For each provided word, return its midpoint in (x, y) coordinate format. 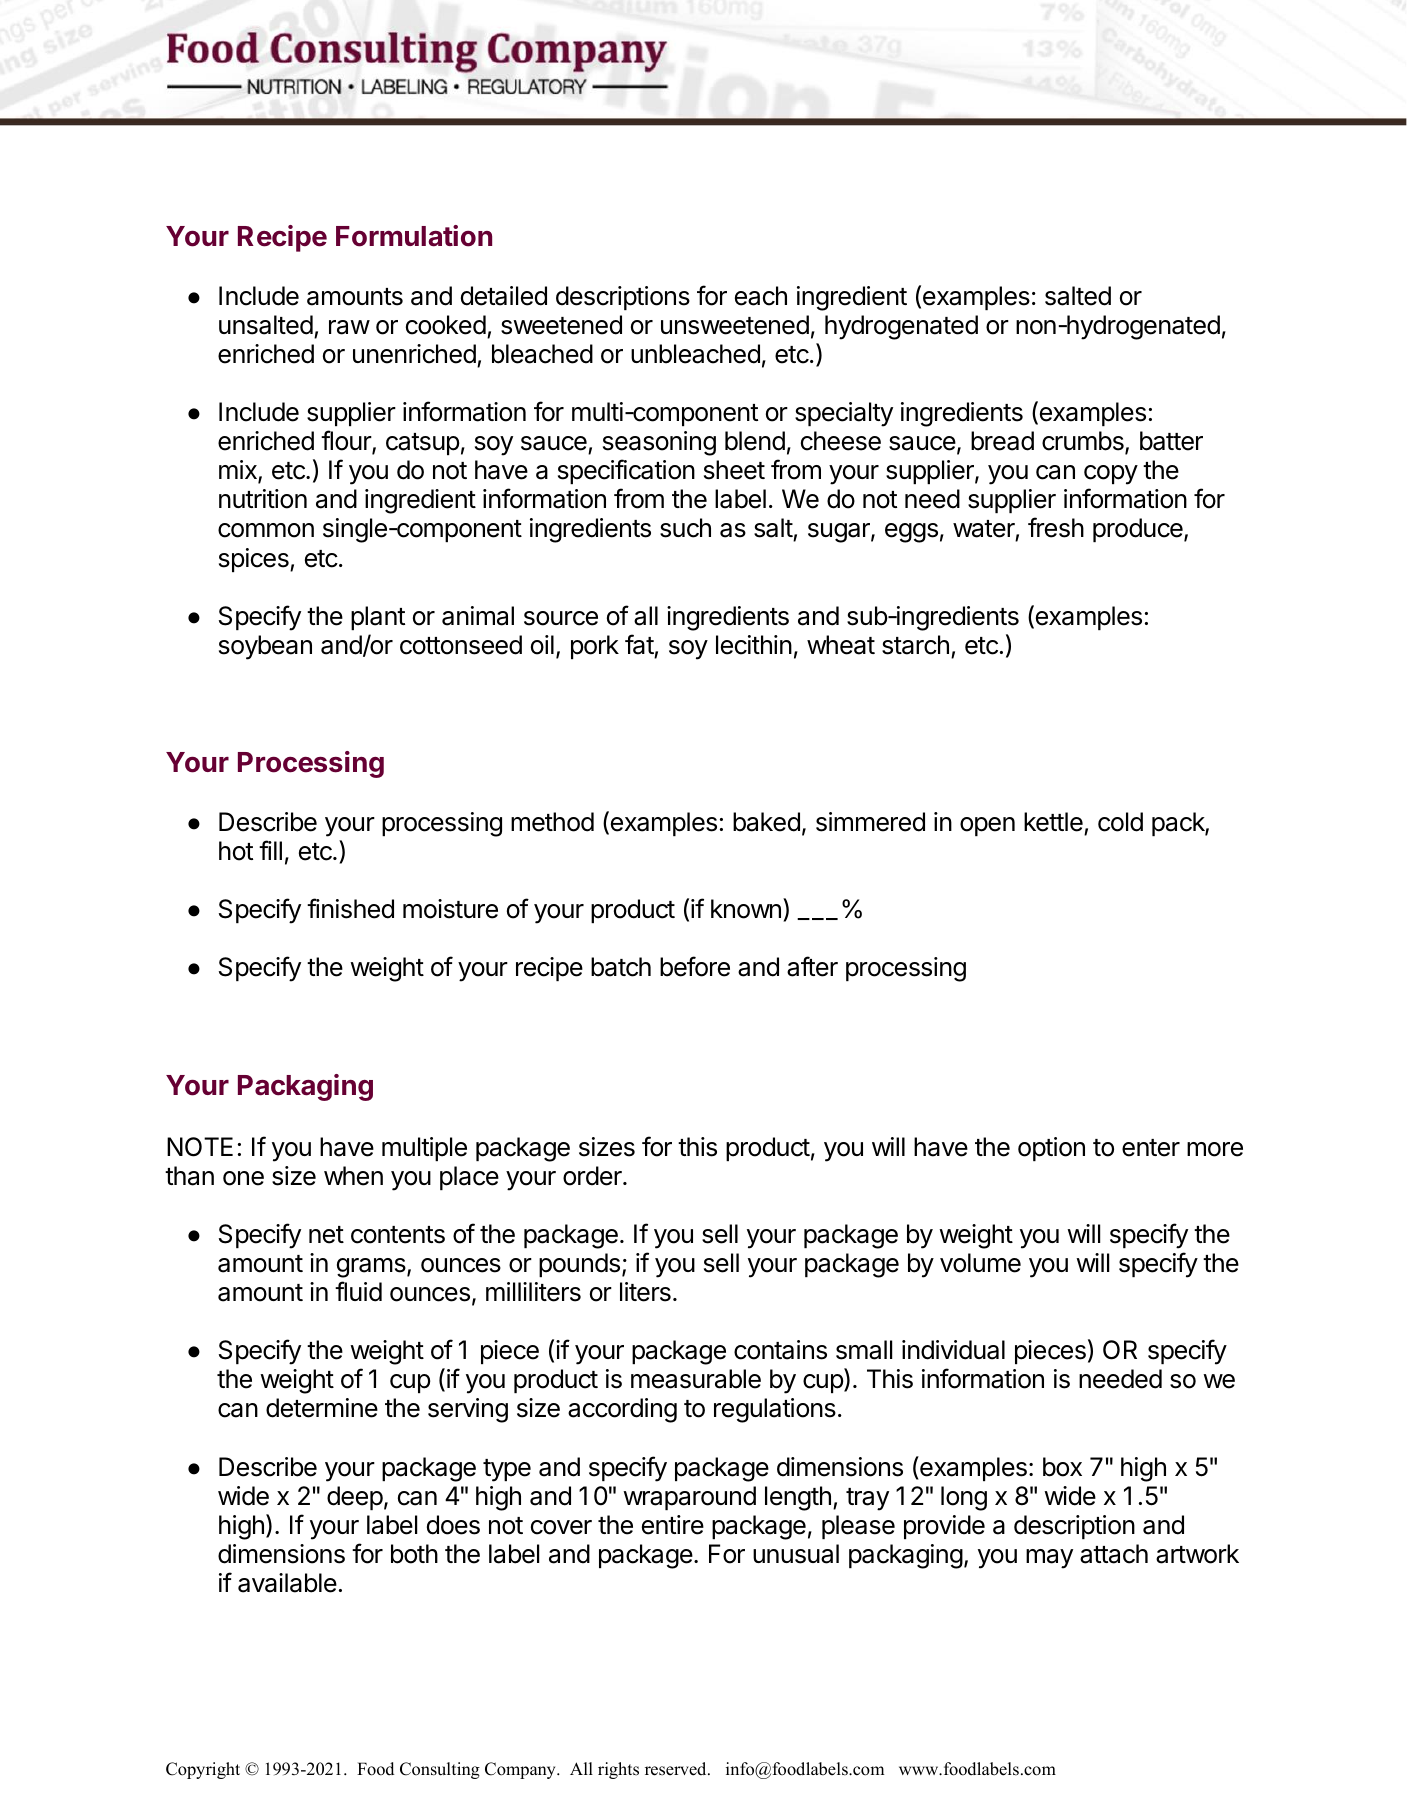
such (685, 528)
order (593, 1176)
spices (255, 560)
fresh (1056, 527)
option (1051, 1149)
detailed (504, 296)
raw (349, 327)
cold (1120, 822)
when (353, 1176)
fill (270, 850)
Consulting (440, 1770)
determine (322, 1408)
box (1062, 1467)
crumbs (1084, 442)
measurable (696, 1379)
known (746, 909)
